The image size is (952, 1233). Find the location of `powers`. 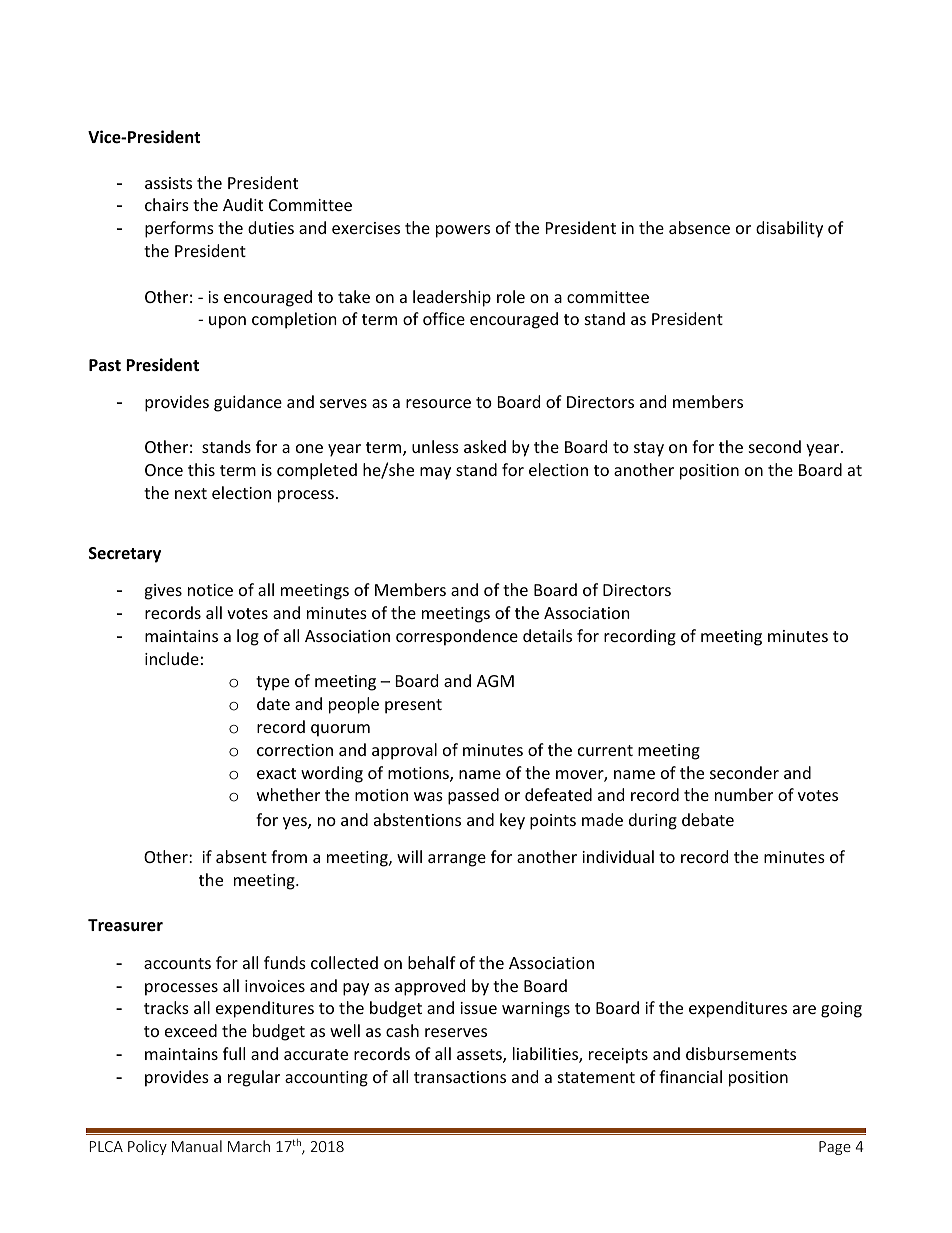

powers is located at coordinates (463, 231).
